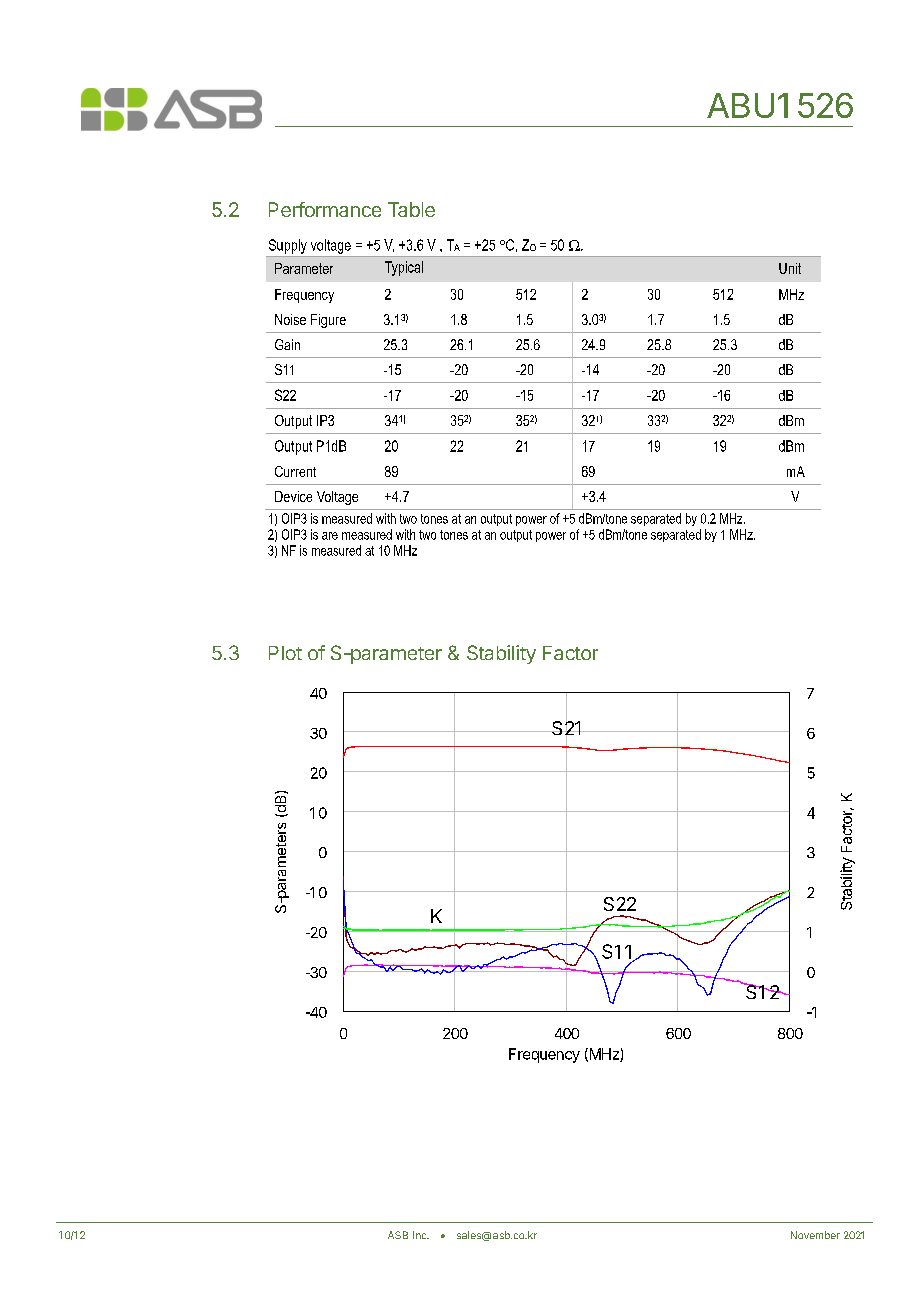 Image resolution: width=924 pixels, height=1308 pixels. I want to click on Device, so click(293, 496).
